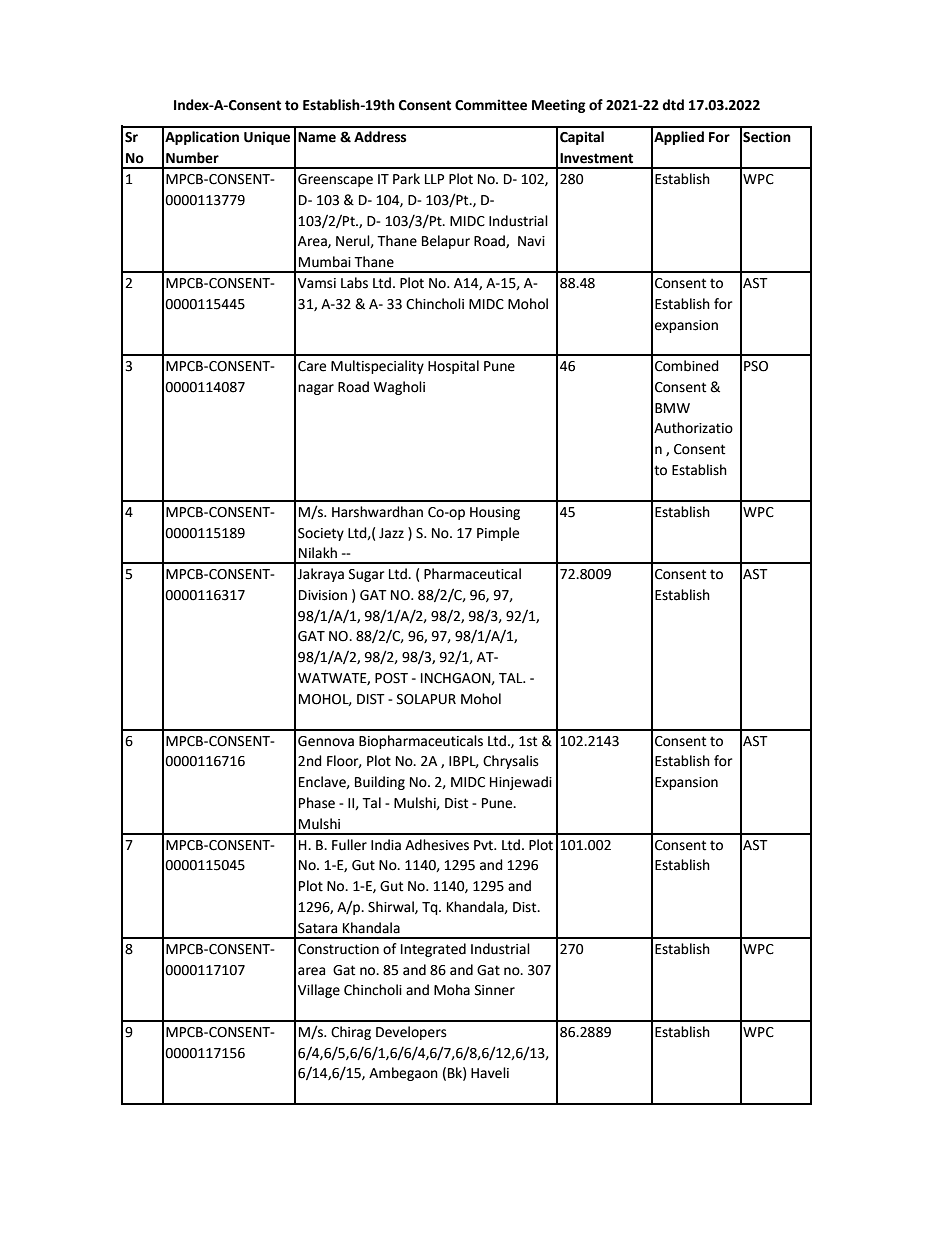 Image resolution: width=952 pixels, height=1233 pixels. I want to click on Labs, so click(354, 283).
